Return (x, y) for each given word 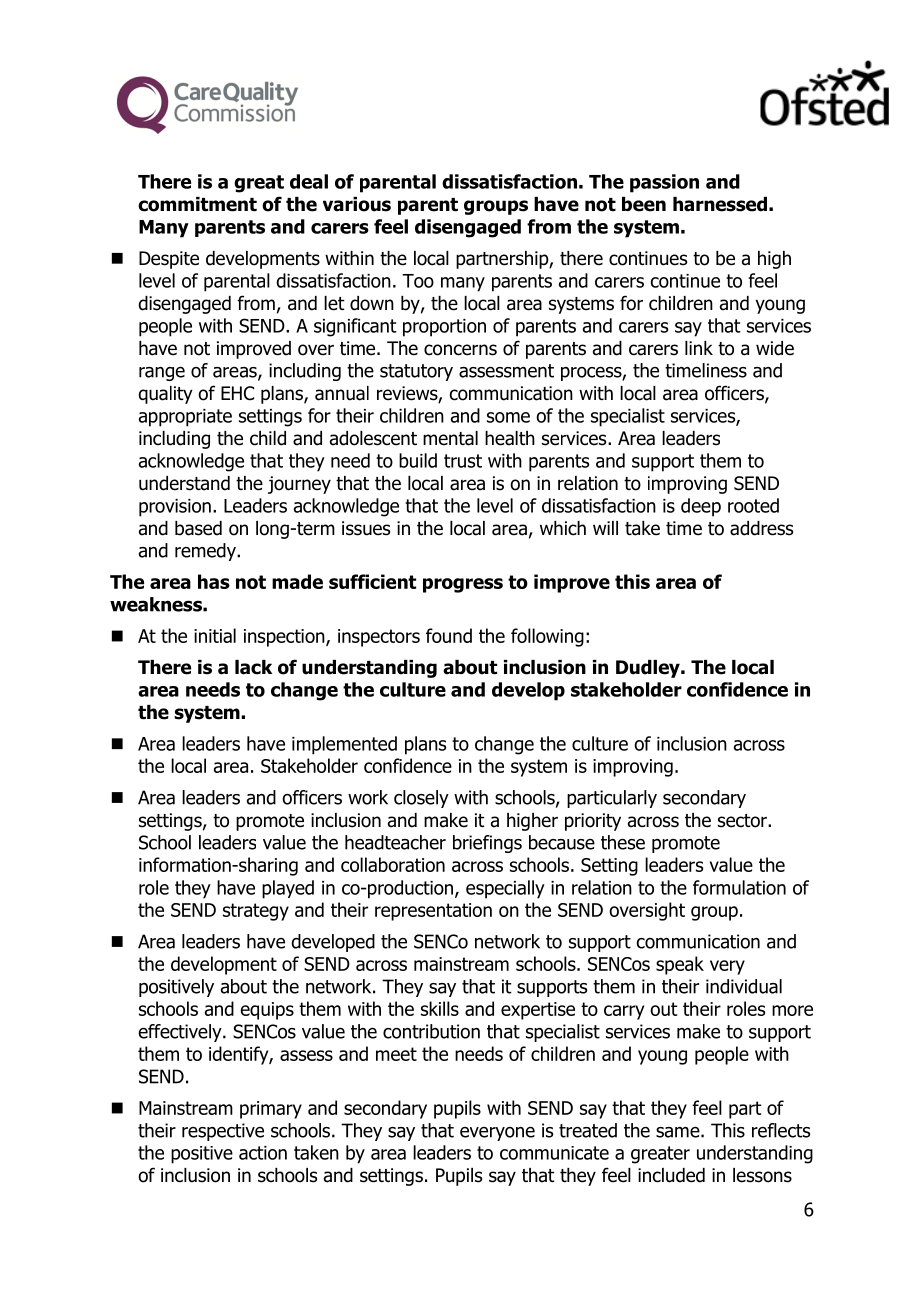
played (288, 889)
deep (701, 507)
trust (463, 461)
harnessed (720, 204)
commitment (197, 204)
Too (418, 281)
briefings (487, 844)
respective (223, 1132)
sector (743, 821)
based (198, 528)
